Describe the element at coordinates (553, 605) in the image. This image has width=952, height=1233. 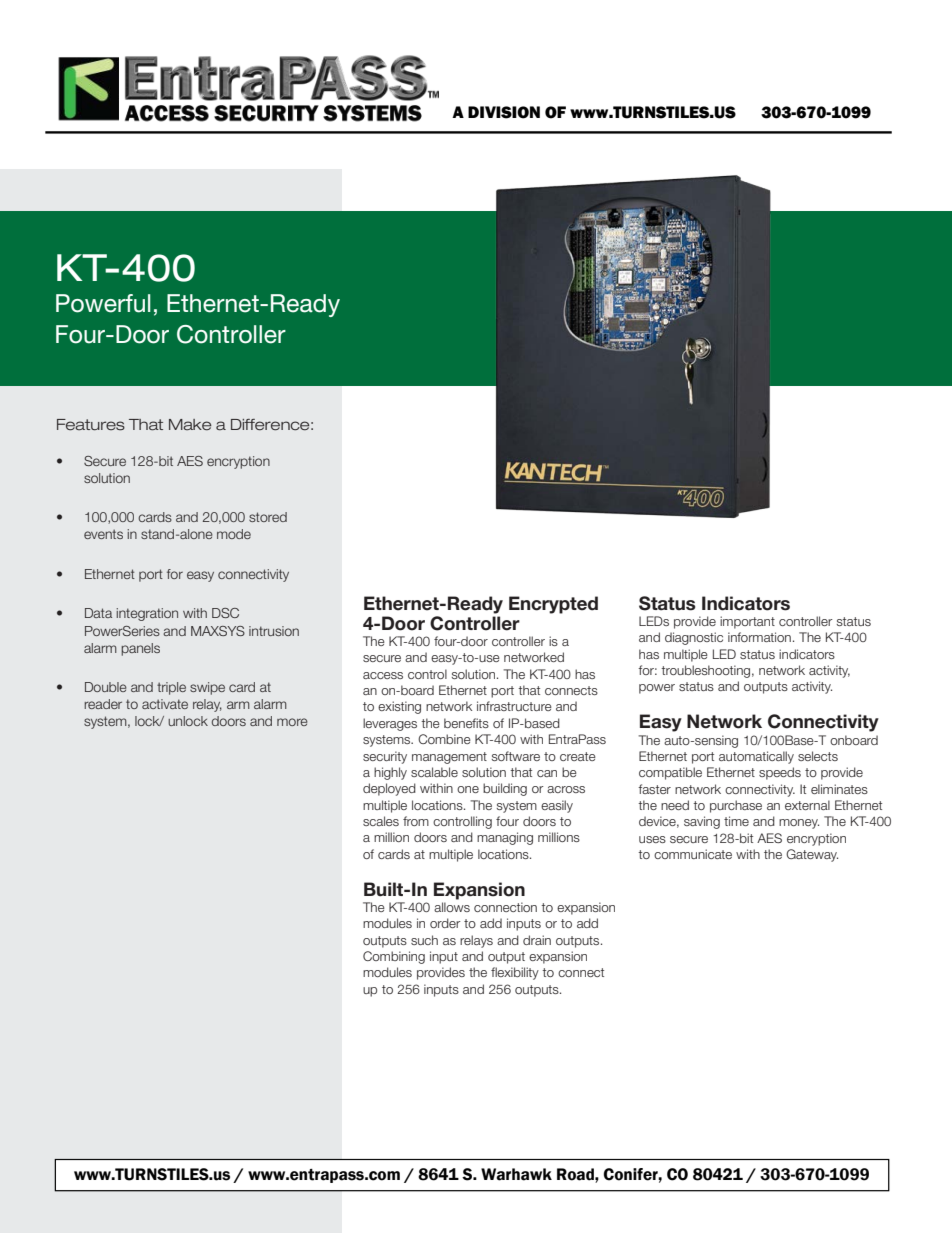
I see `Encrypted` at that location.
